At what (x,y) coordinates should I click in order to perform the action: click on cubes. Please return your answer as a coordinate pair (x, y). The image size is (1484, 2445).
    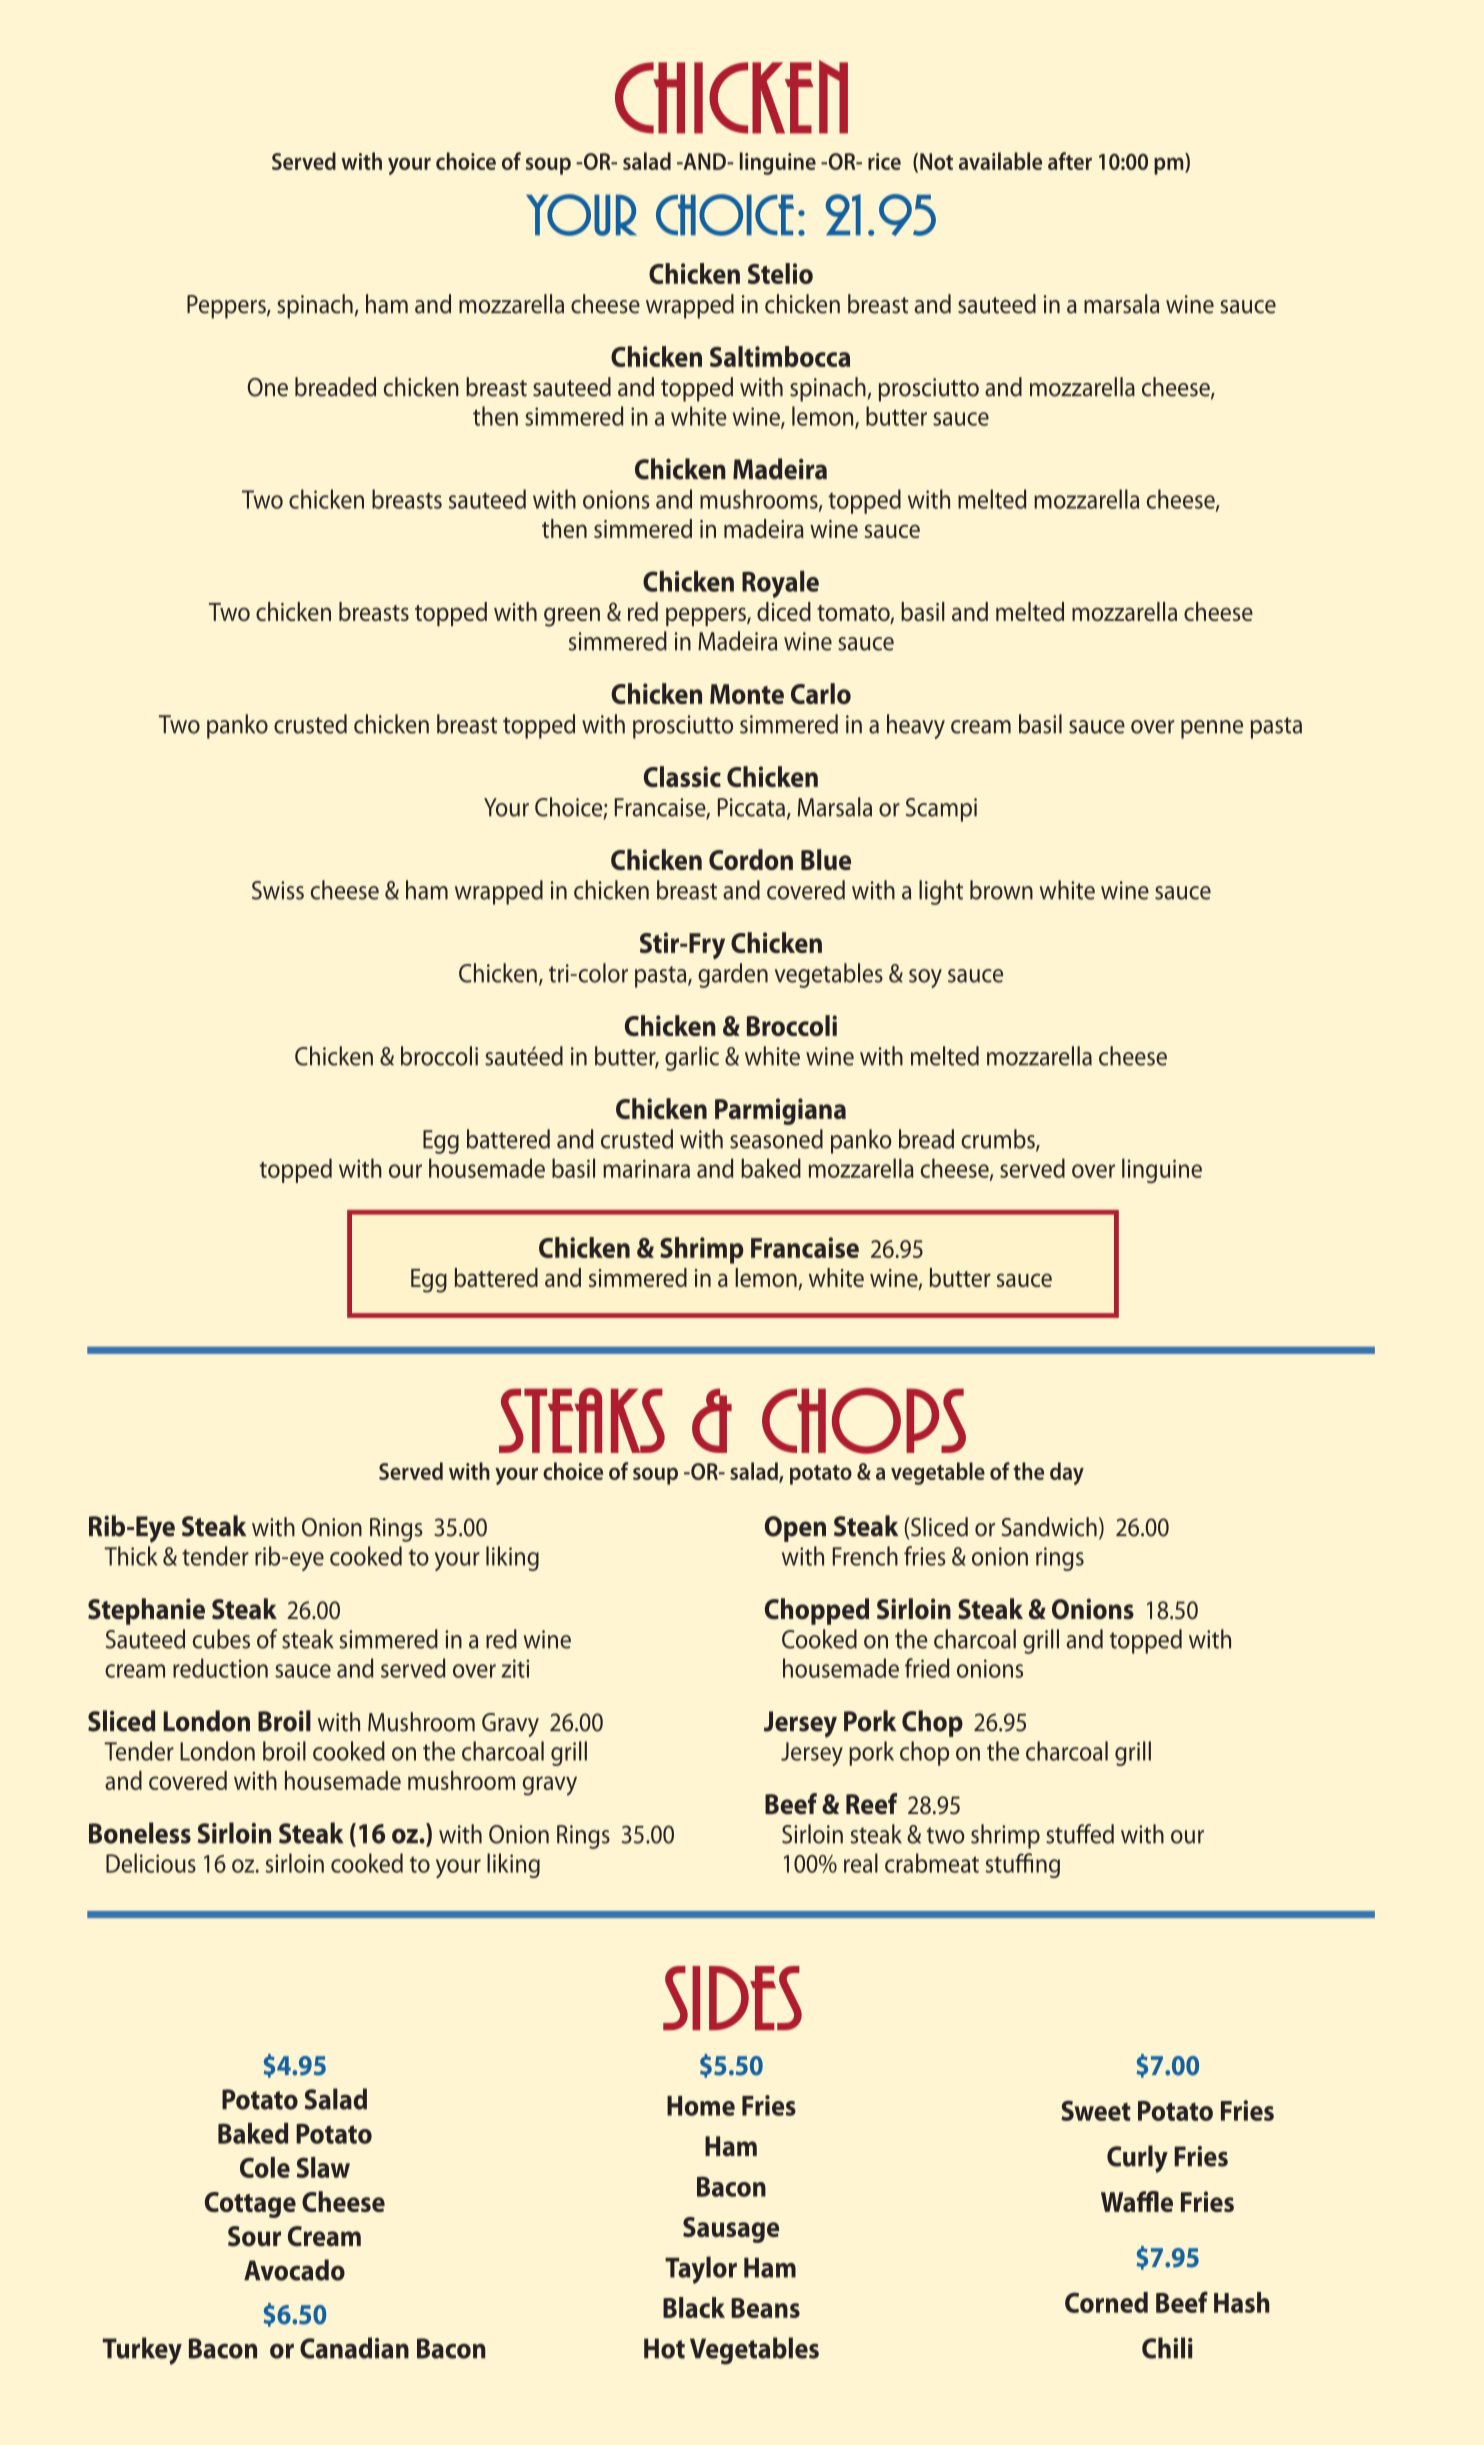
    Looking at the image, I should click on (221, 1639).
